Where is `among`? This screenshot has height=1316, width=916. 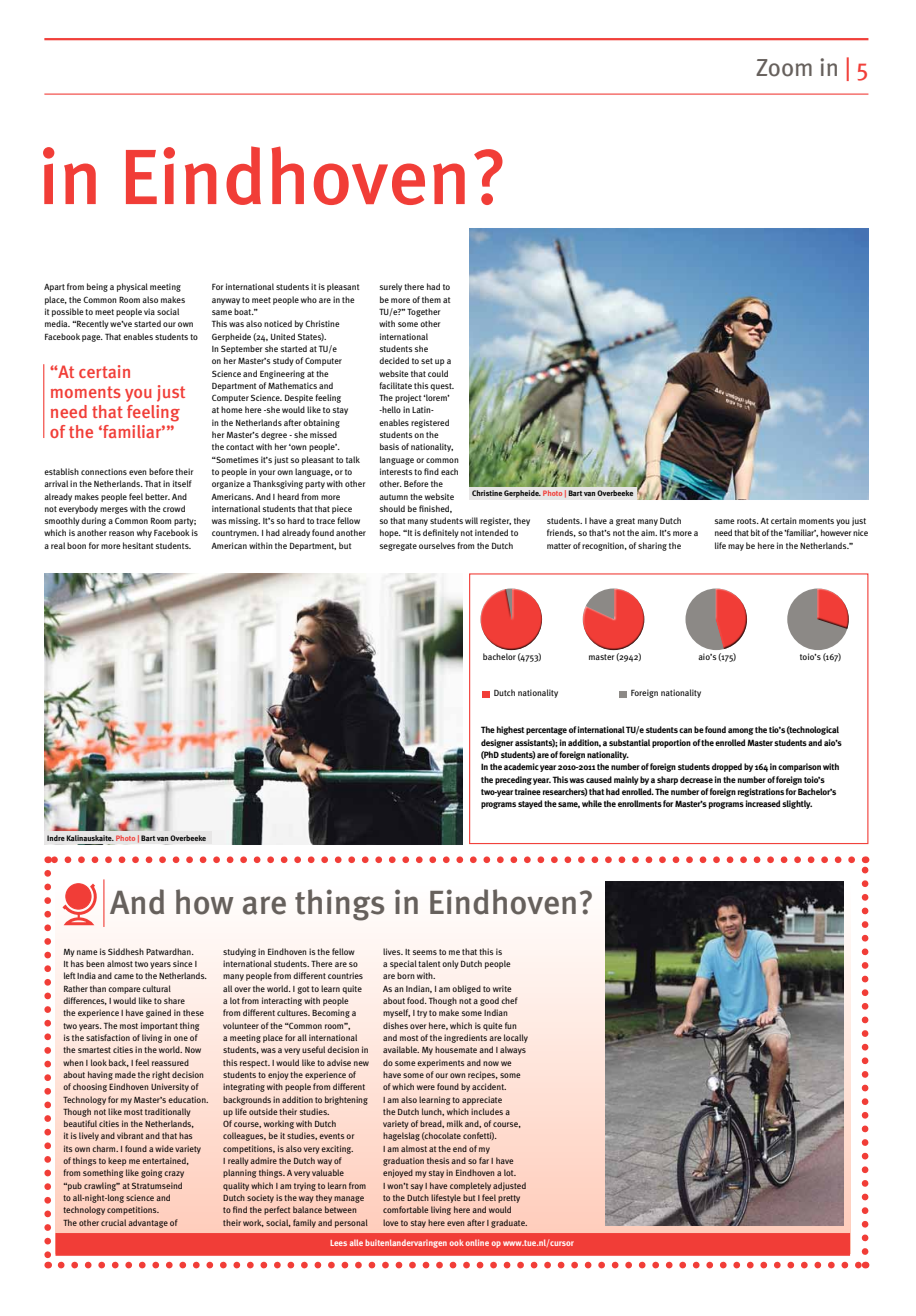 among is located at coordinates (741, 731).
